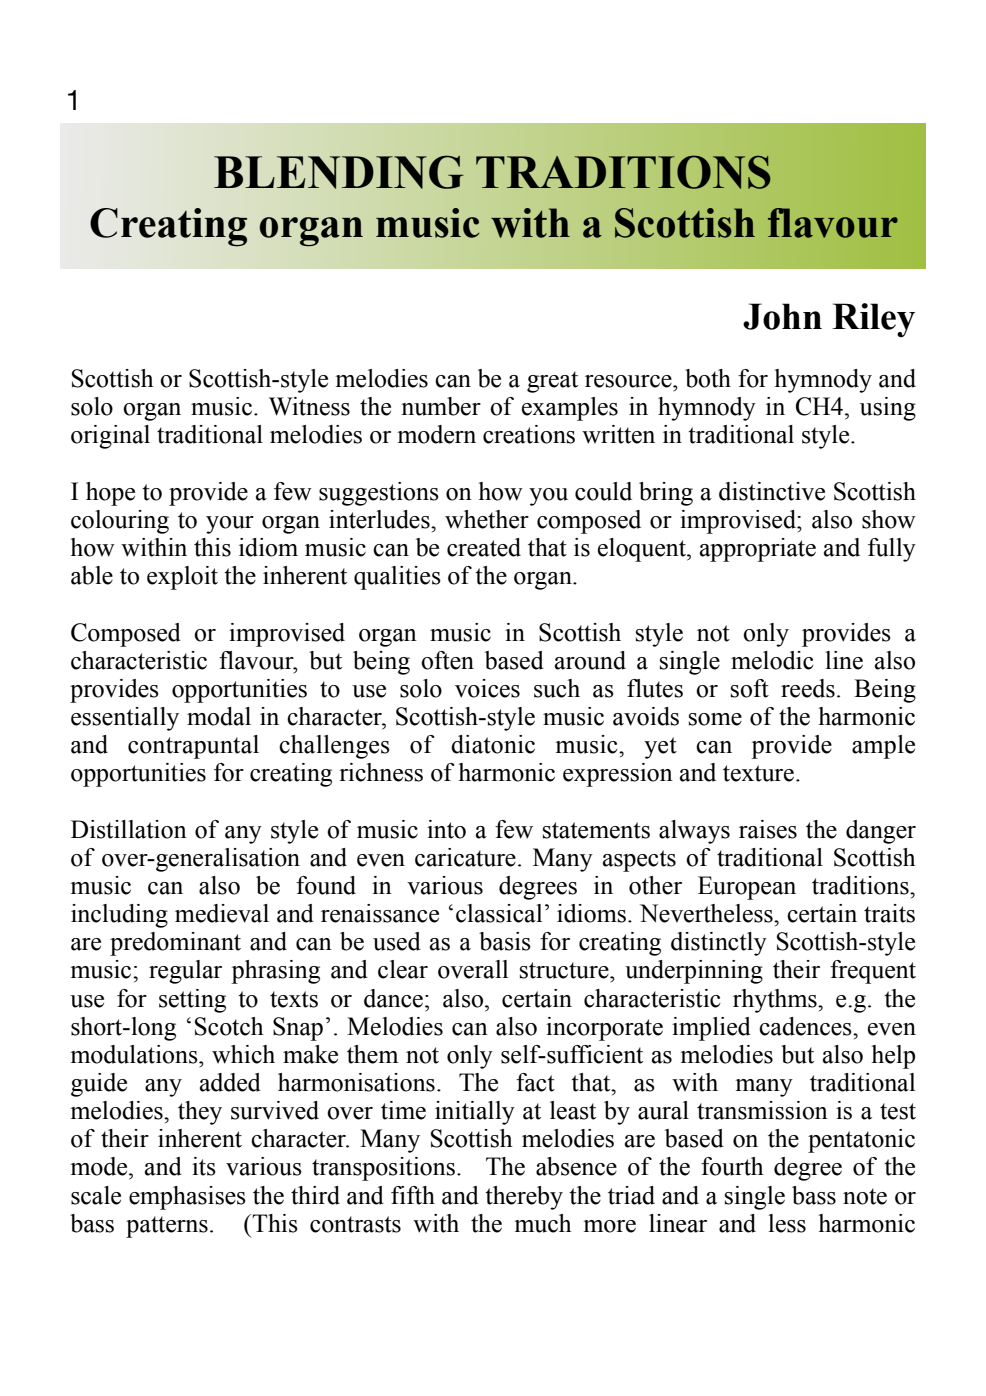 Image resolution: width=986 pixels, height=1396 pixels. What do you see at coordinates (552, 382) in the page?
I see `great` at bounding box center [552, 382].
